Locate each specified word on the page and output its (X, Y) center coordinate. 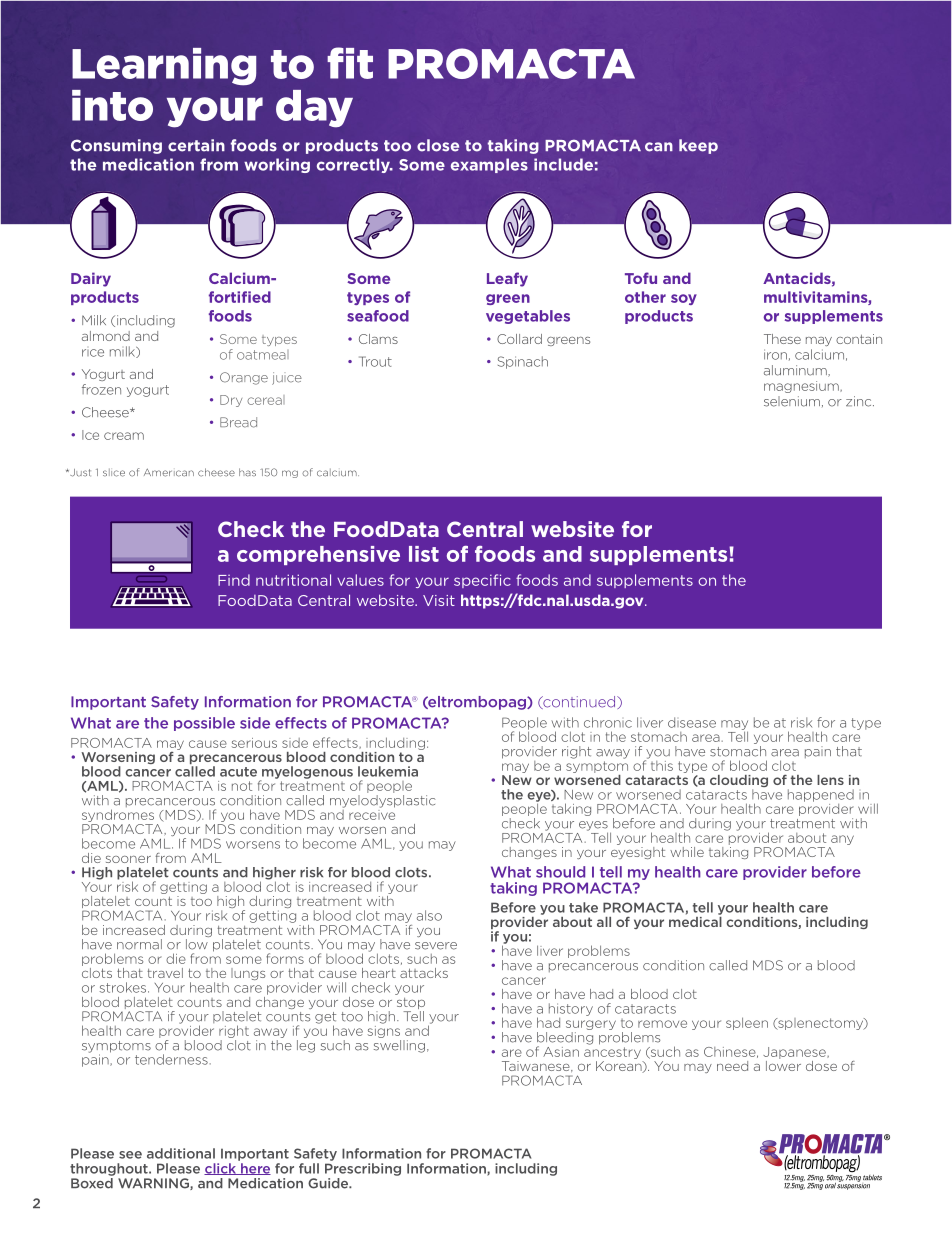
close (438, 145)
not (242, 786)
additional (181, 1153)
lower (783, 1064)
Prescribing (363, 1169)
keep (698, 146)
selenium (792, 401)
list (424, 554)
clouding (739, 782)
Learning (164, 67)
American (169, 472)
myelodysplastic (382, 801)
